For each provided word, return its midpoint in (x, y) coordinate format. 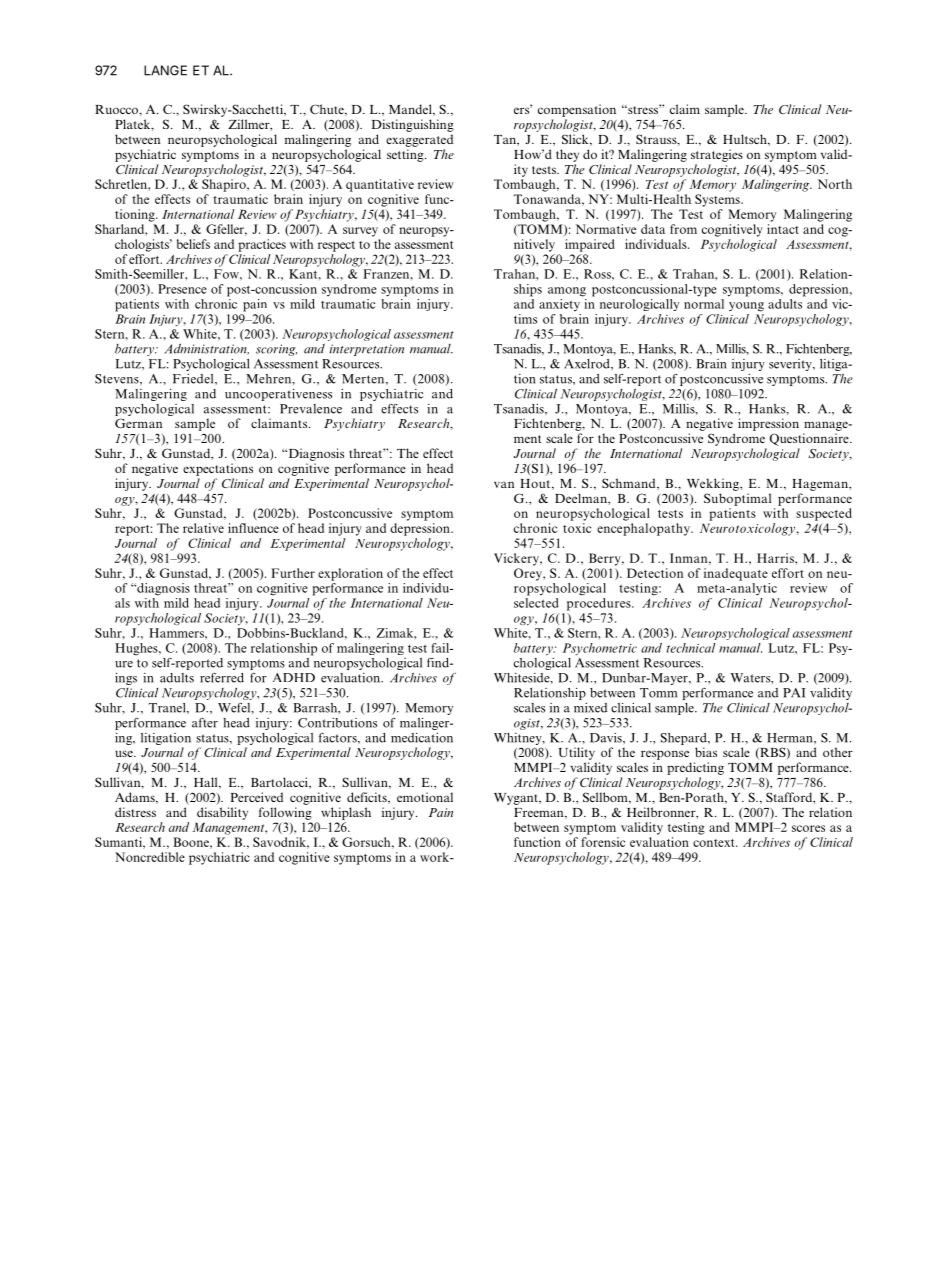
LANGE (165, 70)
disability (222, 813)
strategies (717, 155)
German (138, 423)
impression (768, 424)
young (746, 307)
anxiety (559, 305)
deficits (368, 798)
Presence (182, 289)
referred (222, 678)
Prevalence (311, 409)
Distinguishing (413, 125)
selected (536, 603)
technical (691, 648)
